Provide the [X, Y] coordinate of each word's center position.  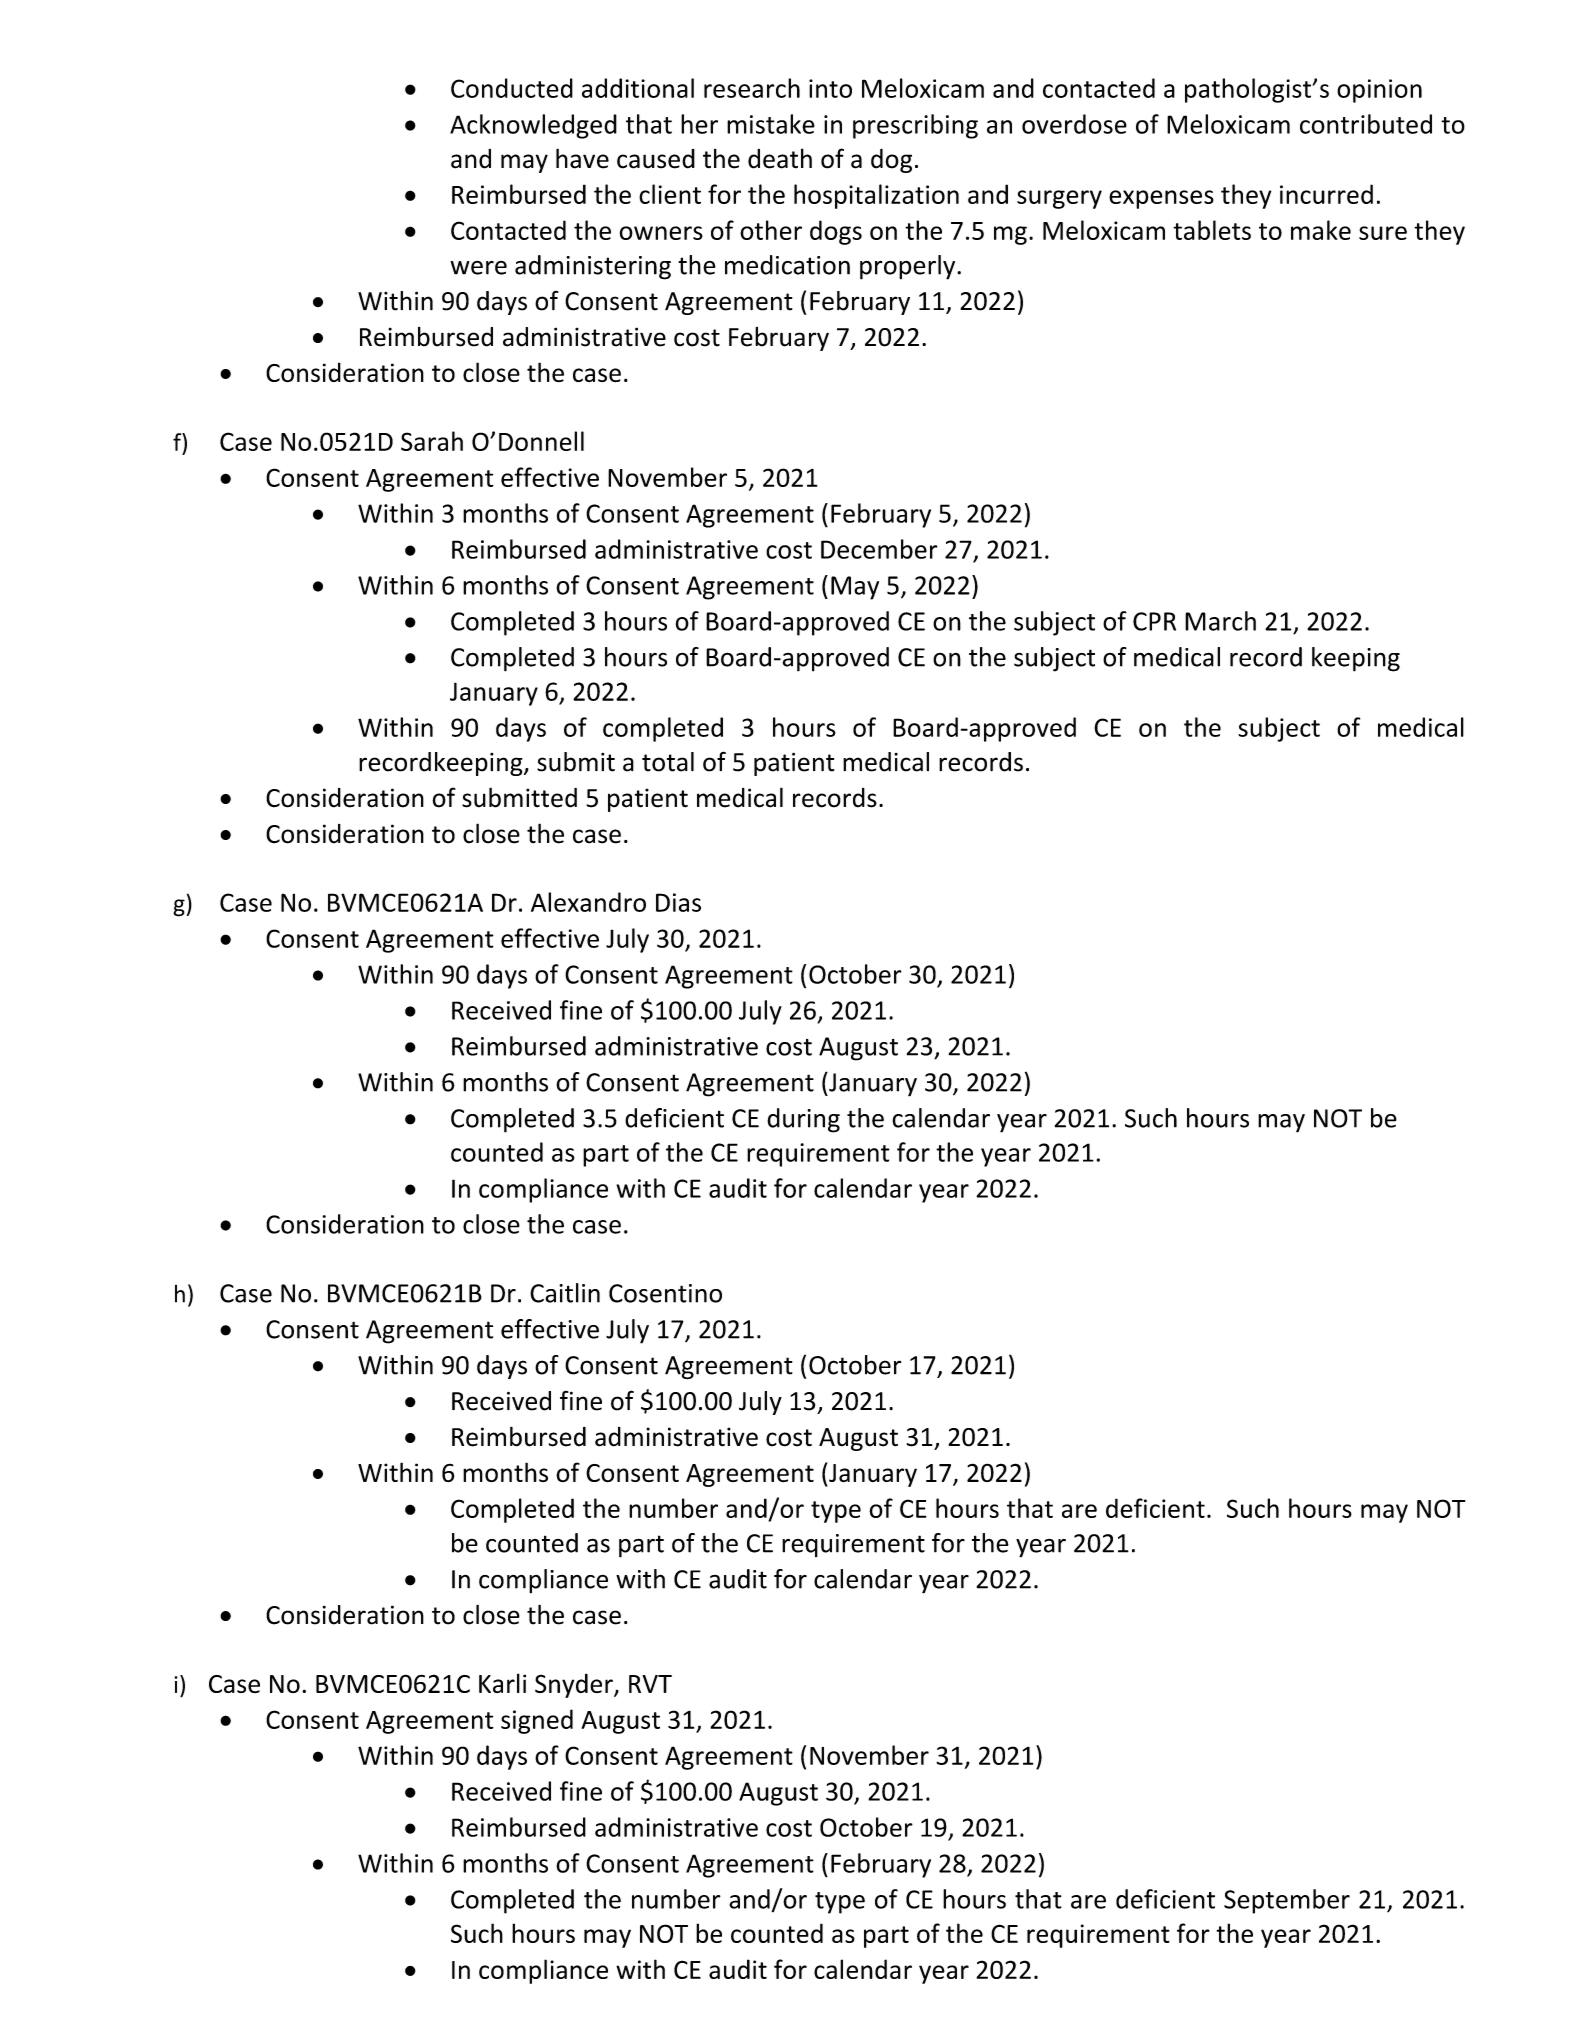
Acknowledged [533, 126]
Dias [678, 902]
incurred [1326, 194]
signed [537, 1721]
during [803, 1120]
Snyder [575, 1685]
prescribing [915, 126]
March [1220, 621]
